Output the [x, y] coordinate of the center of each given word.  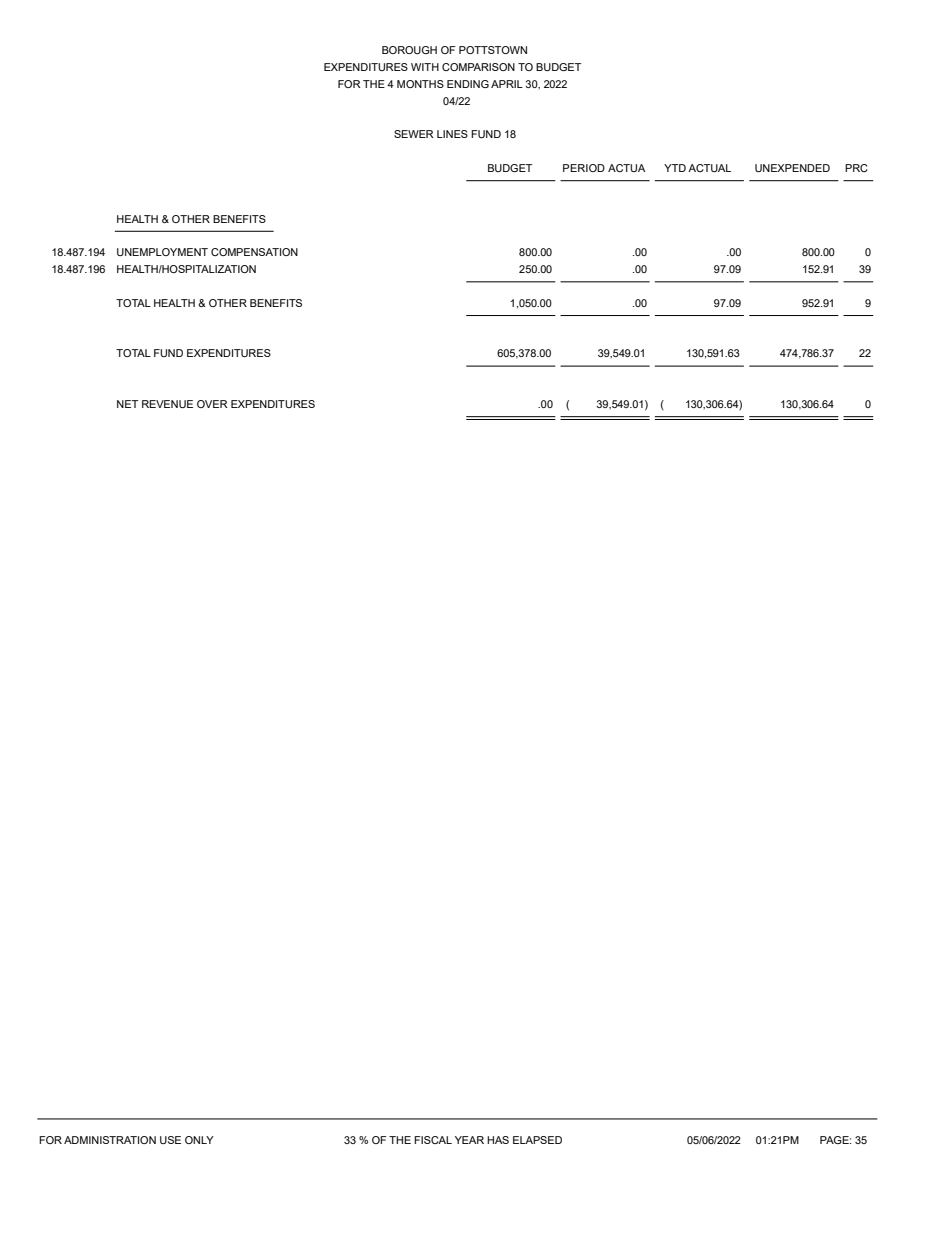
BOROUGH [409, 50]
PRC [856, 168]
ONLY [199, 1140]
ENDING [468, 84]
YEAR [469, 1140]
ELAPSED [537, 1140]
